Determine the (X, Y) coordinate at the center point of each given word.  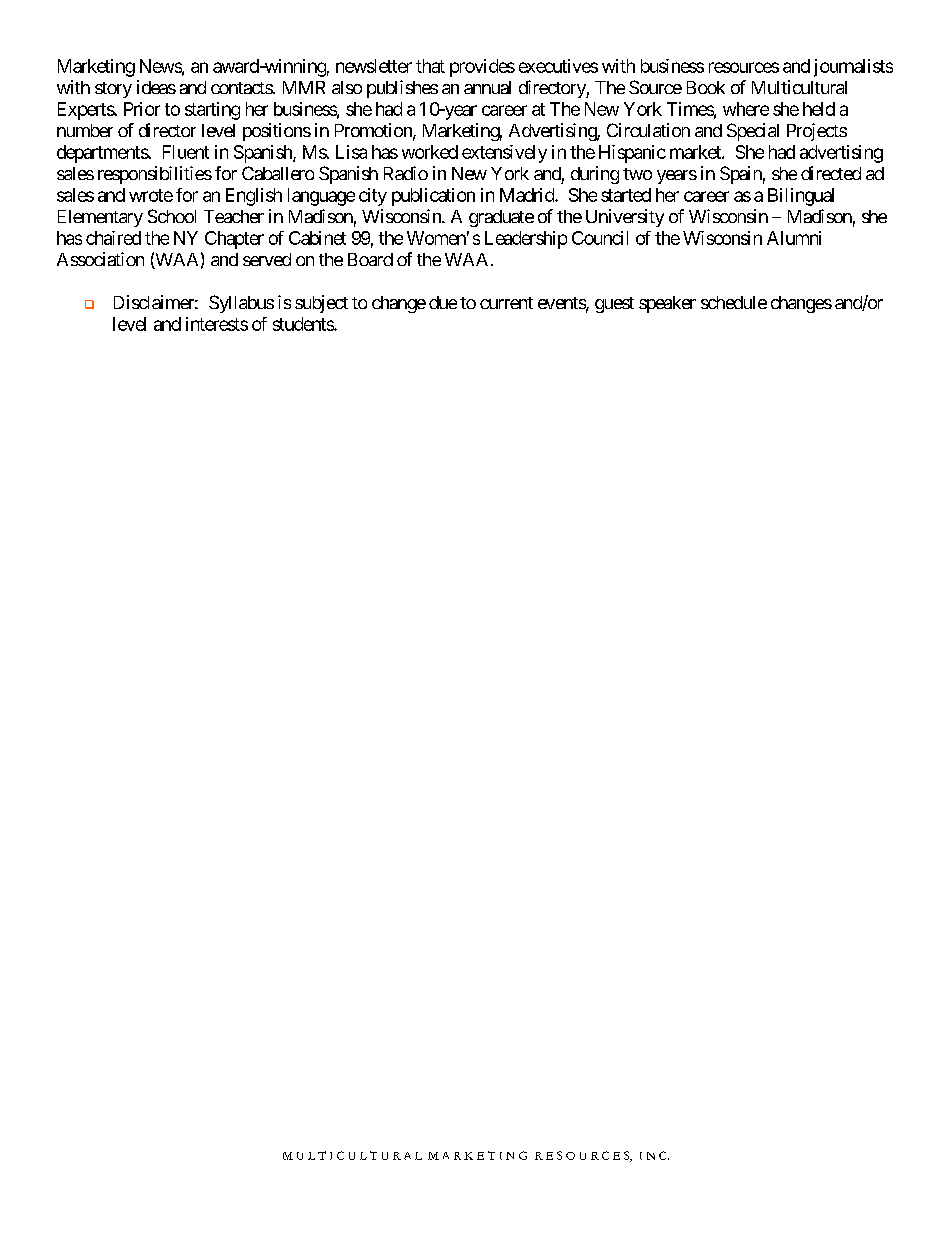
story (113, 90)
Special (753, 132)
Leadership (526, 240)
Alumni (794, 238)
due (443, 302)
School (172, 216)
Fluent (186, 152)
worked (430, 152)
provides (482, 68)
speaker (667, 304)
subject (321, 304)
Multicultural (799, 87)
